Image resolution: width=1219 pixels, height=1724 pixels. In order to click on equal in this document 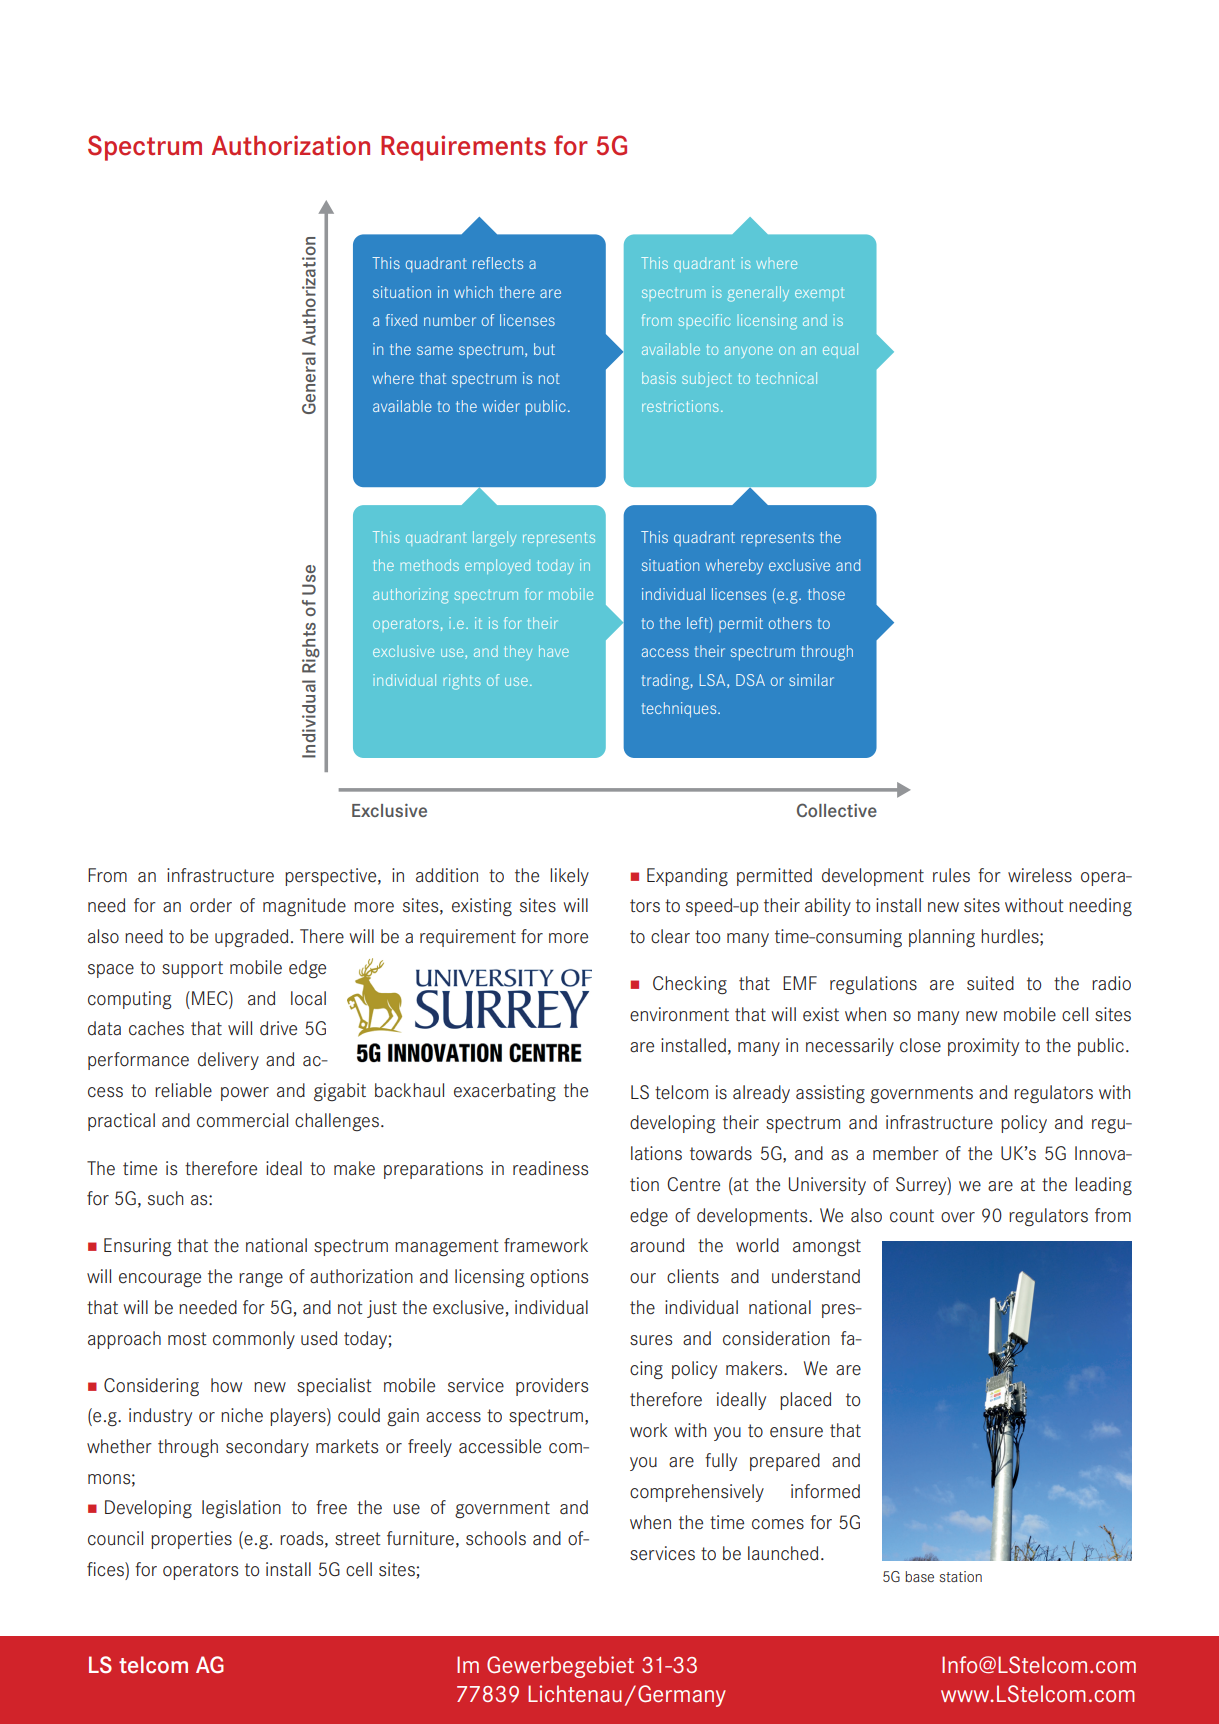, I will do `click(840, 350)`.
